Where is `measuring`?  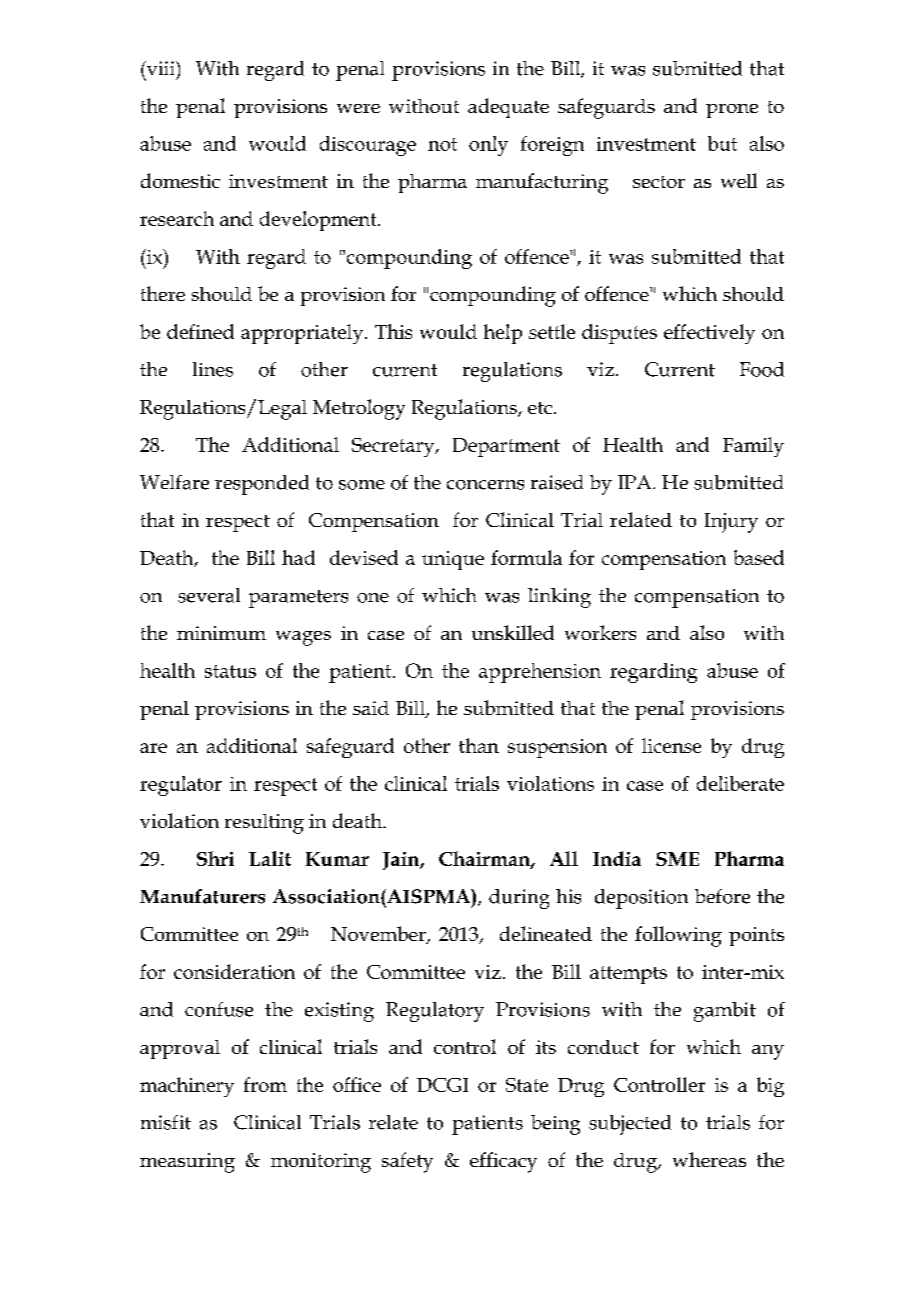
measuring is located at coordinates (187, 1163).
